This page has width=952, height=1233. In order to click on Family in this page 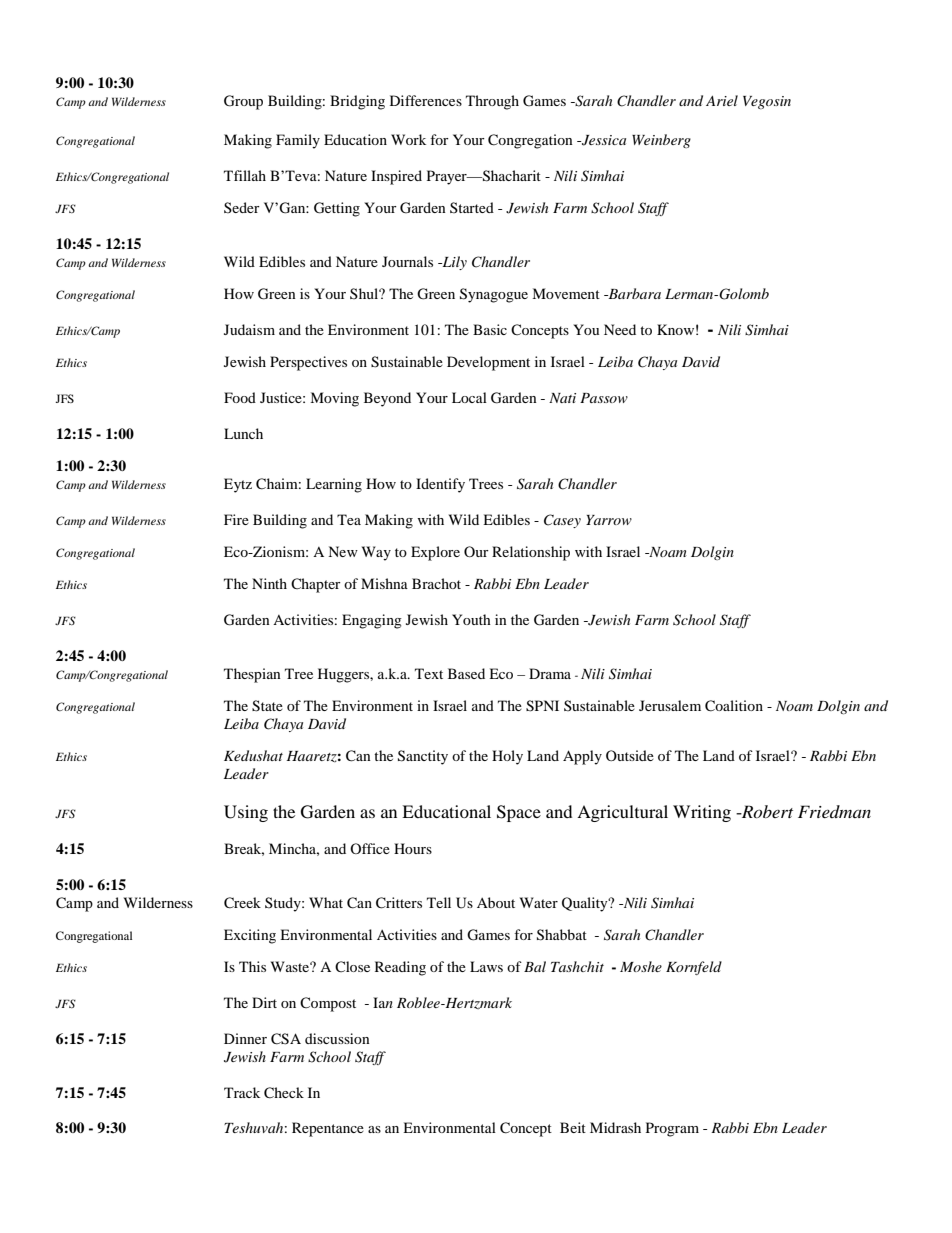, I will do `click(298, 141)`.
